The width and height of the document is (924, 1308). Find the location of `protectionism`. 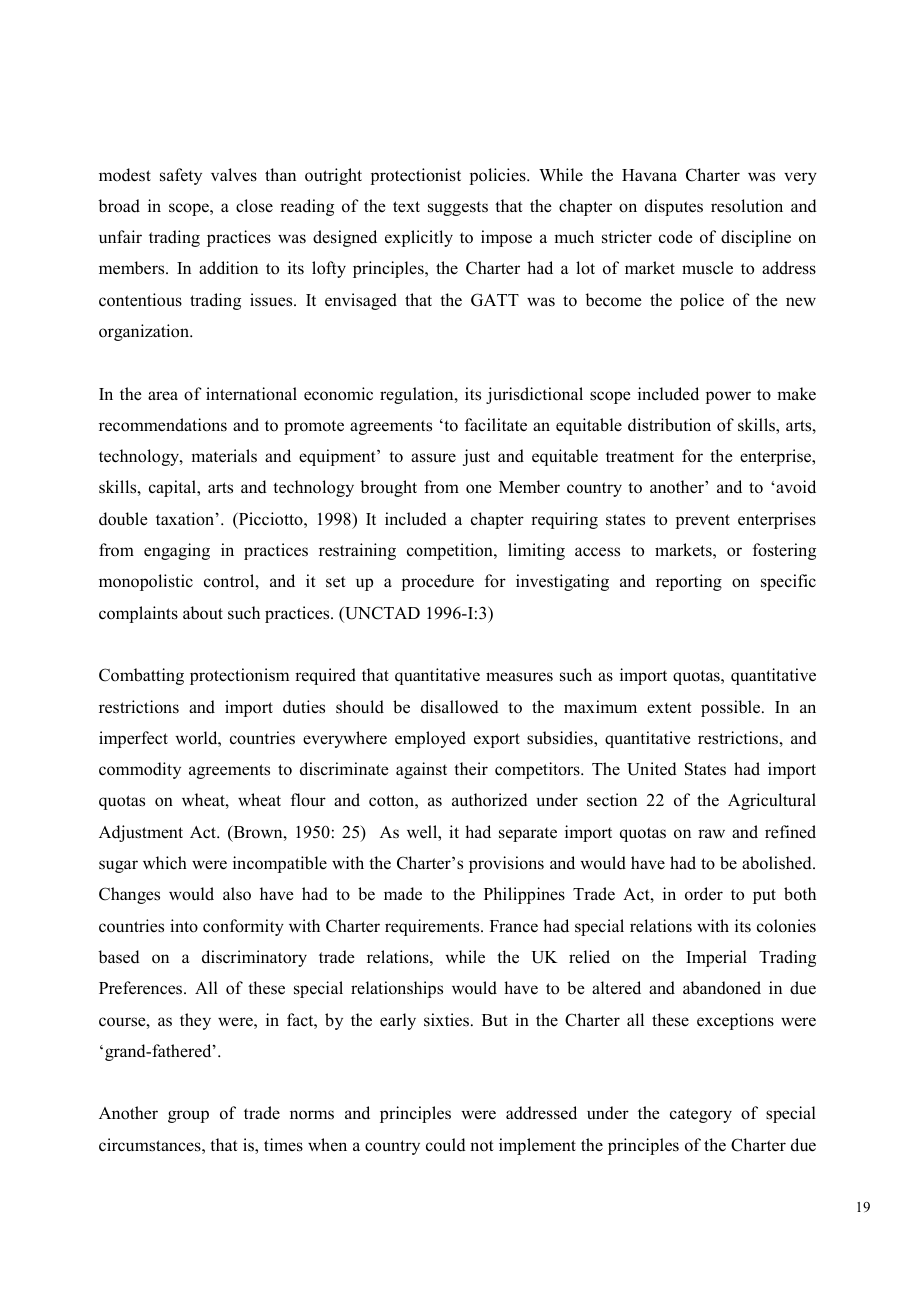

protectionism is located at coordinates (239, 676).
